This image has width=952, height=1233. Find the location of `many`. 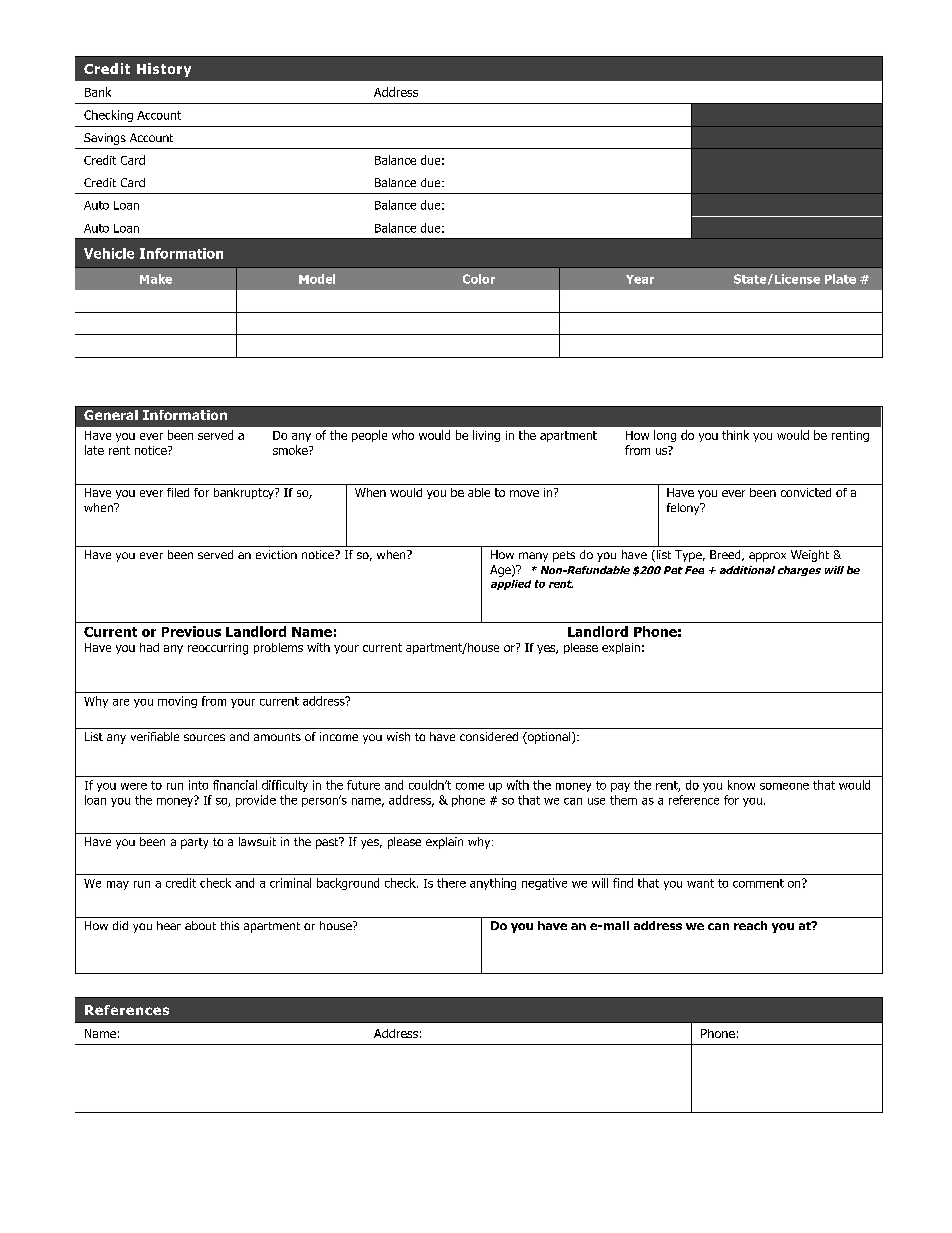

many is located at coordinates (533, 557).
